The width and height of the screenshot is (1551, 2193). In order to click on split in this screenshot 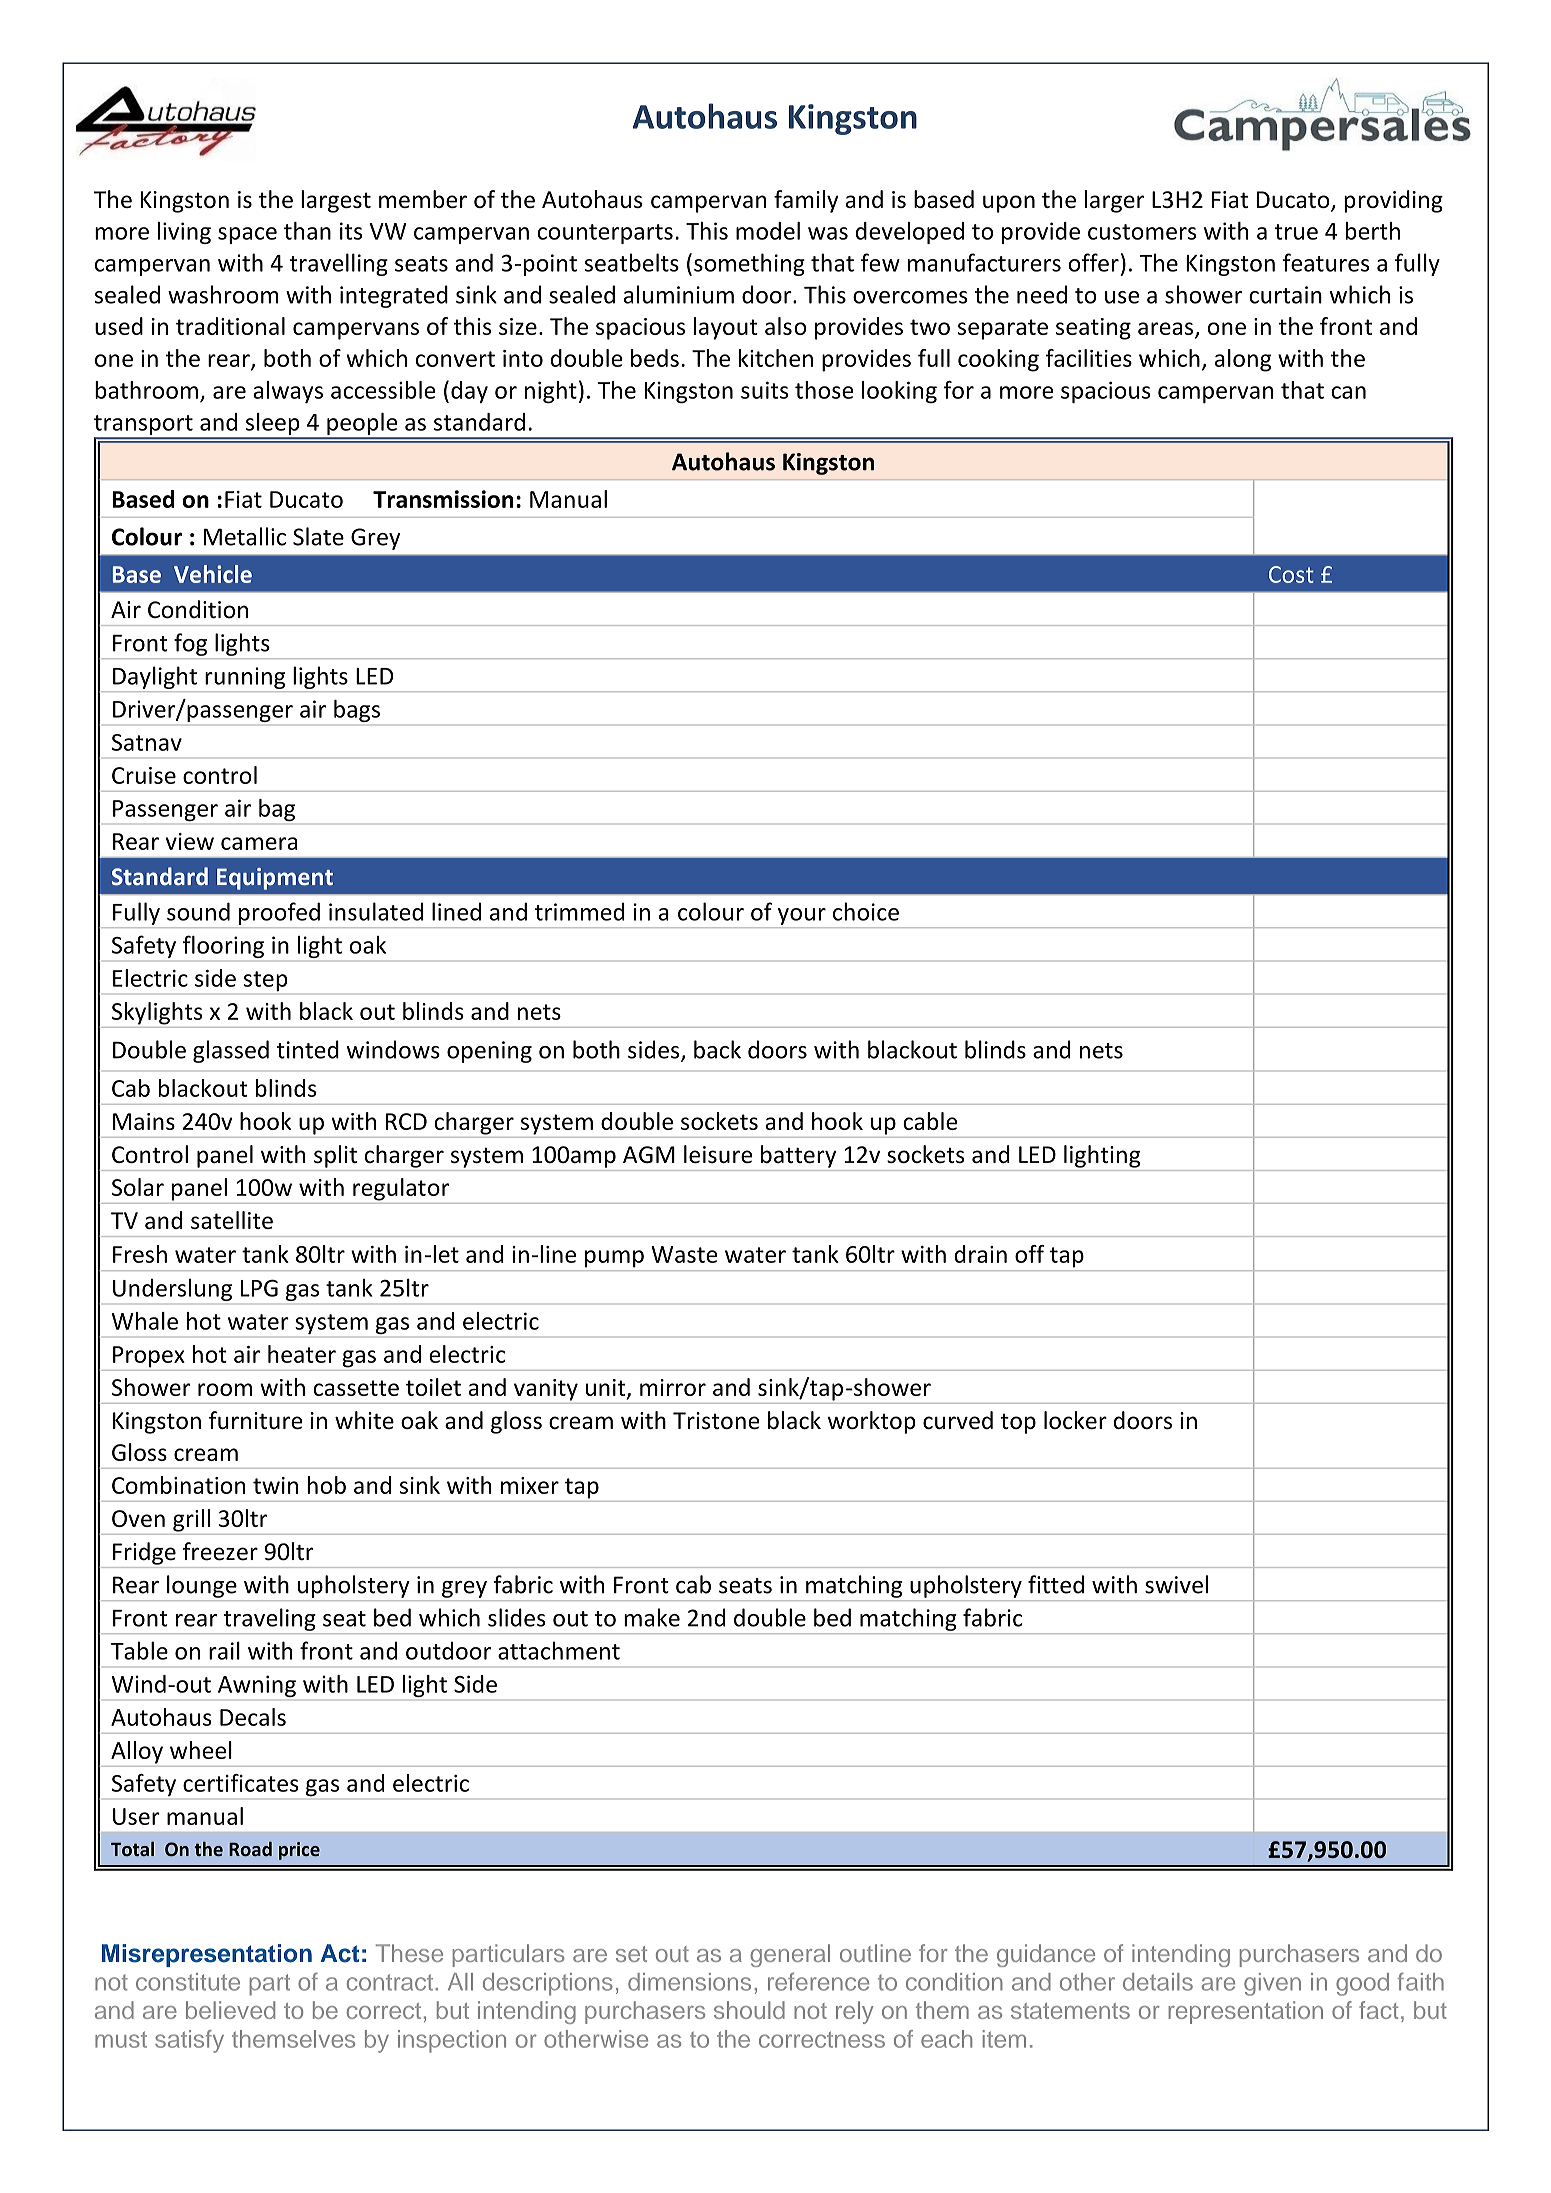, I will do `click(335, 1156)`.
